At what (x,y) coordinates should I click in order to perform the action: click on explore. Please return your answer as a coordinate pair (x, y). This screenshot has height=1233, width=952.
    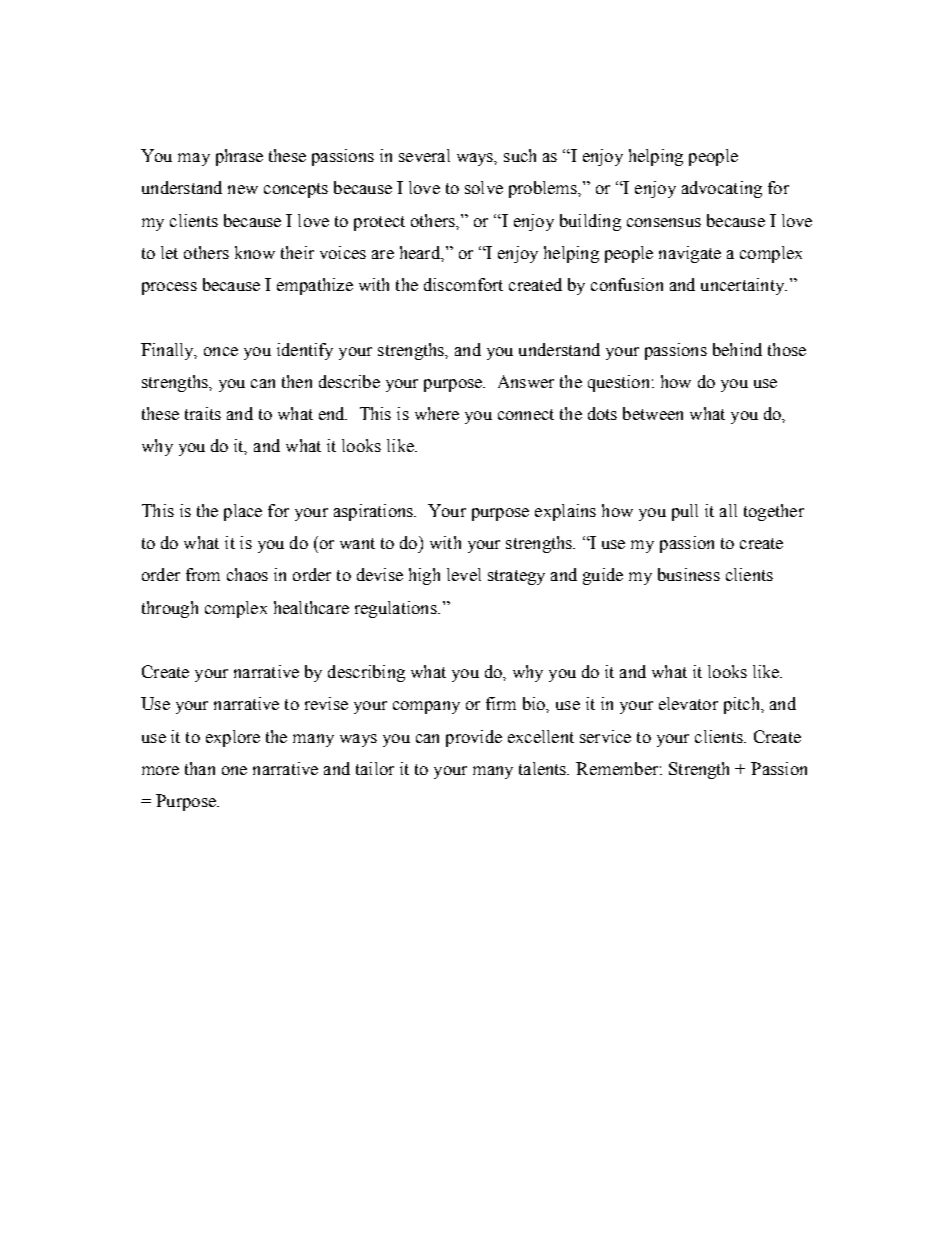
    Looking at the image, I should click on (233, 738).
